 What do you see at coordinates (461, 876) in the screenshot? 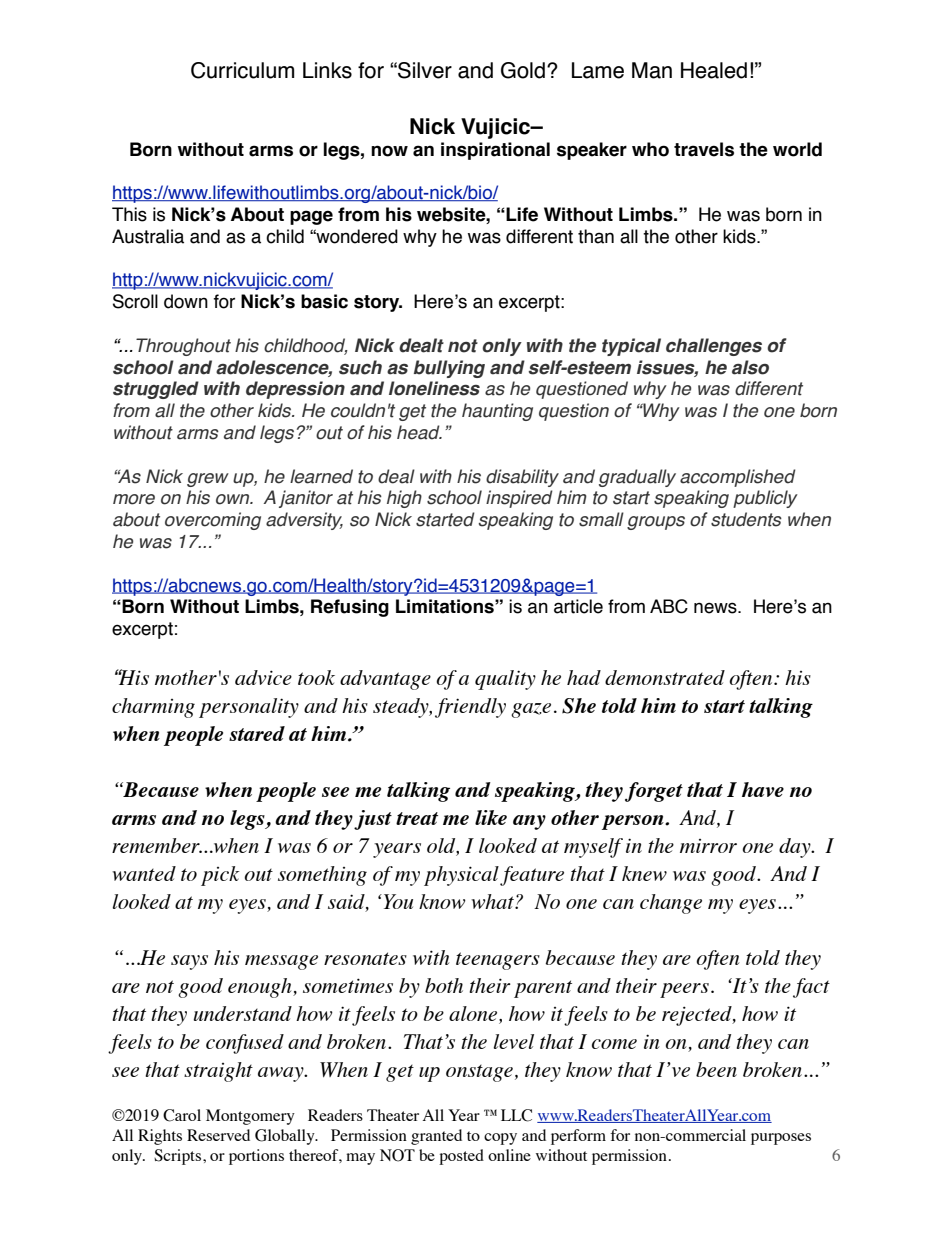
I see `physical` at bounding box center [461, 876].
